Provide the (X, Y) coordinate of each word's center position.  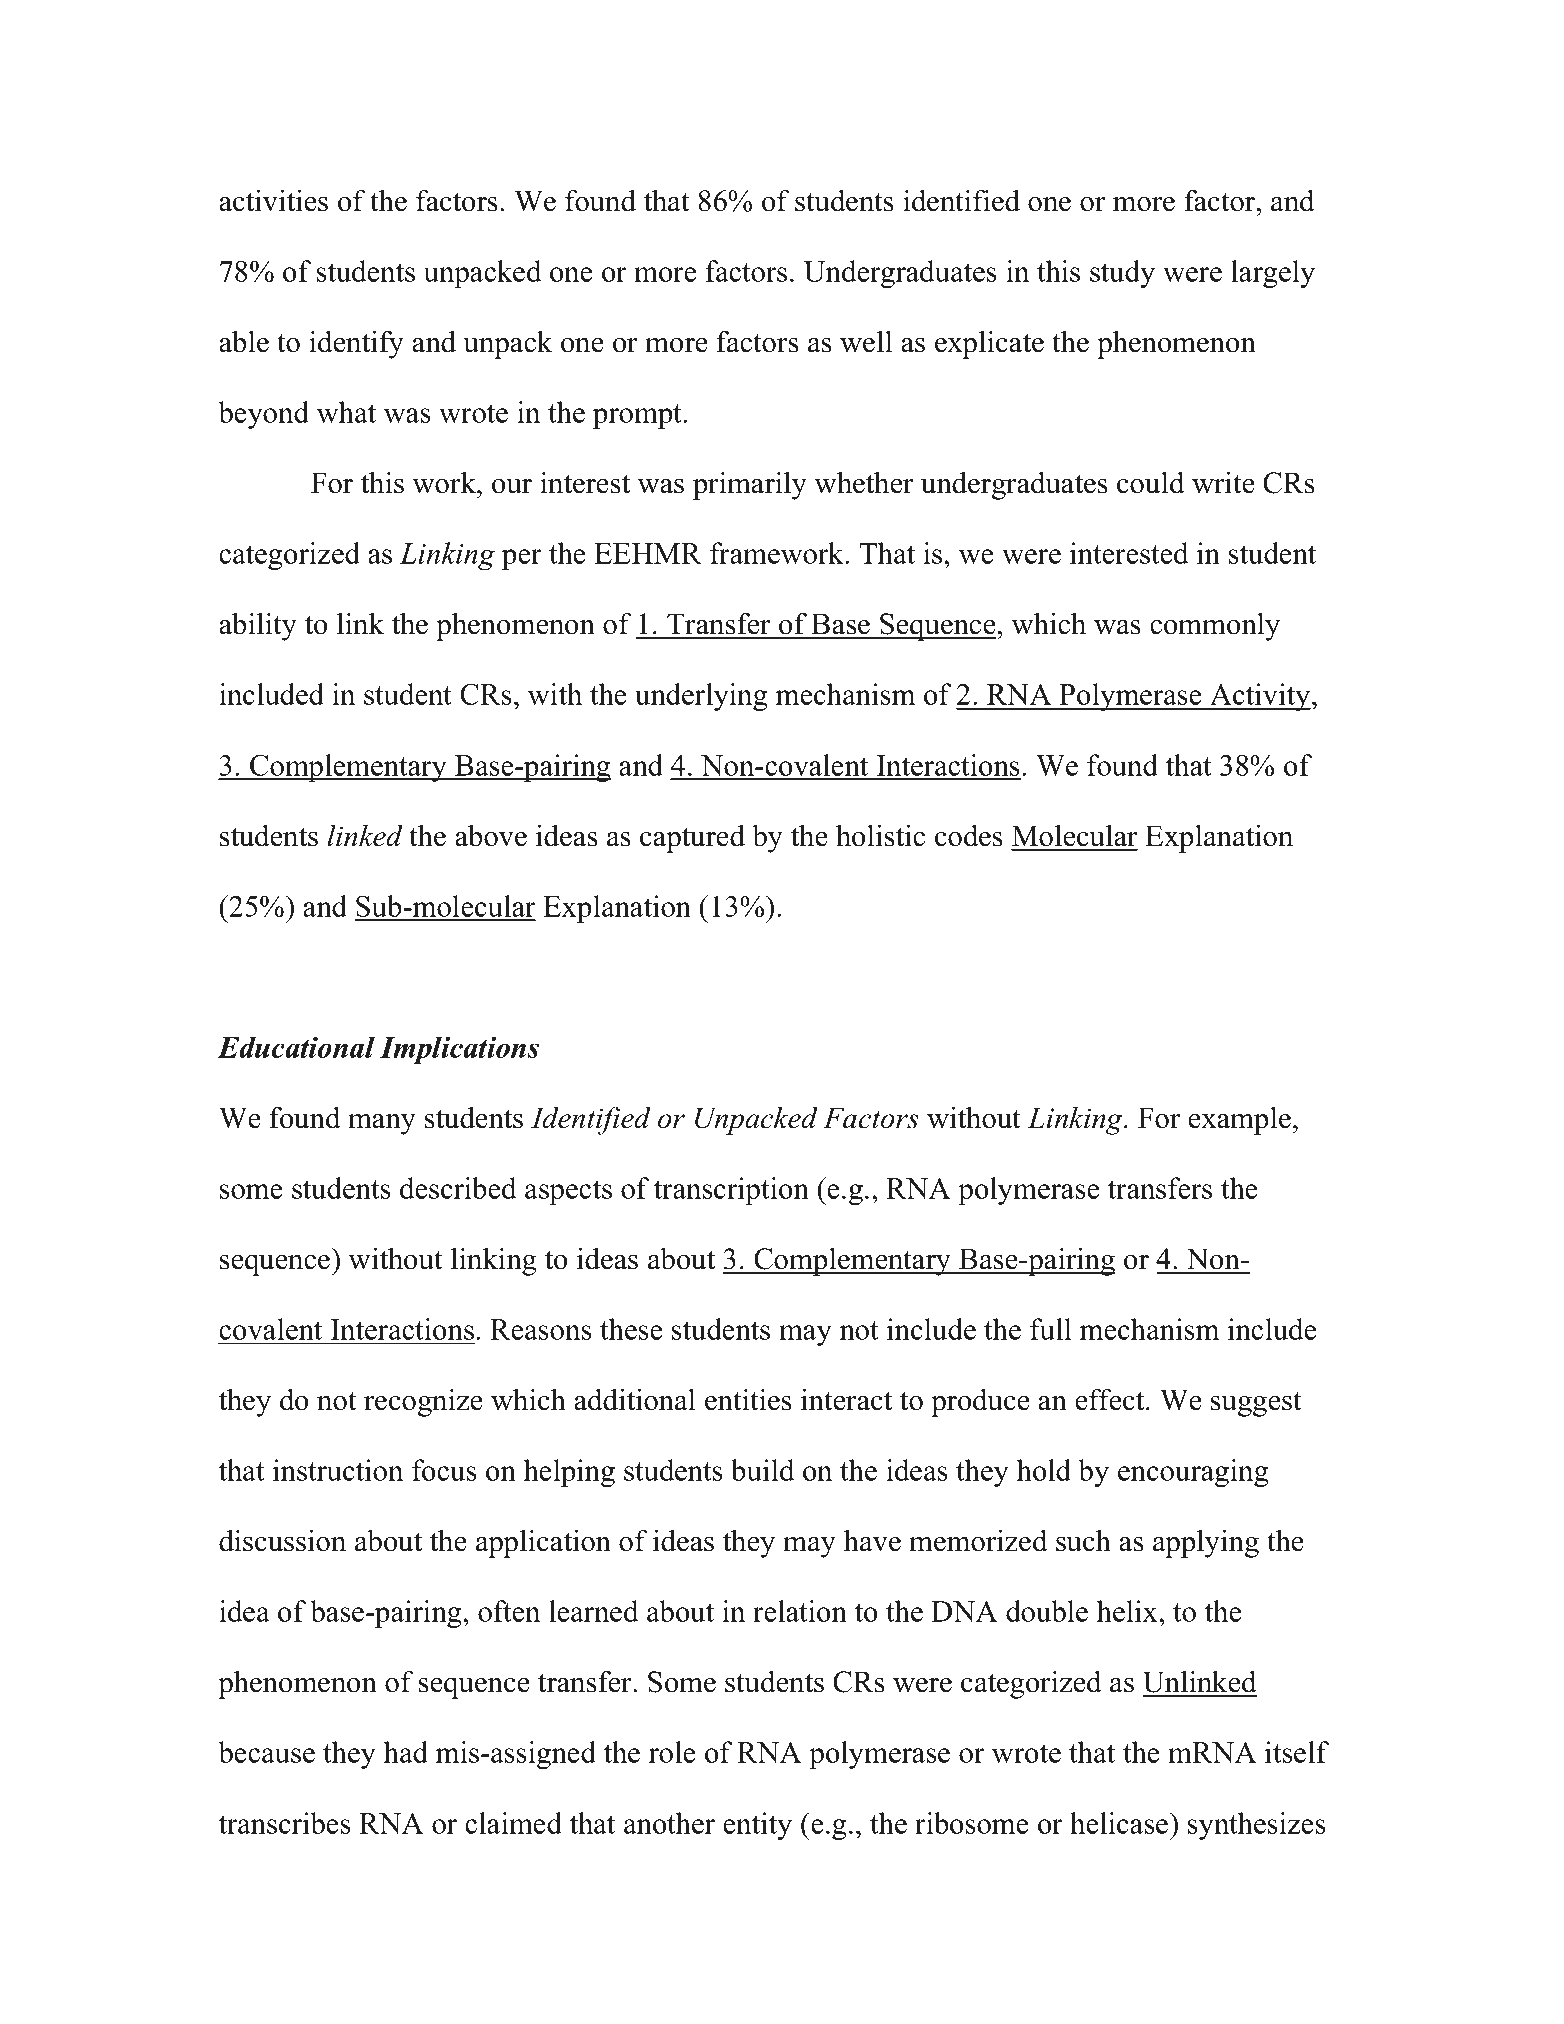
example (1239, 1120)
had (406, 1752)
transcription (731, 1191)
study (1122, 274)
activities (273, 200)
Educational (296, 1047)
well (866, 341)
